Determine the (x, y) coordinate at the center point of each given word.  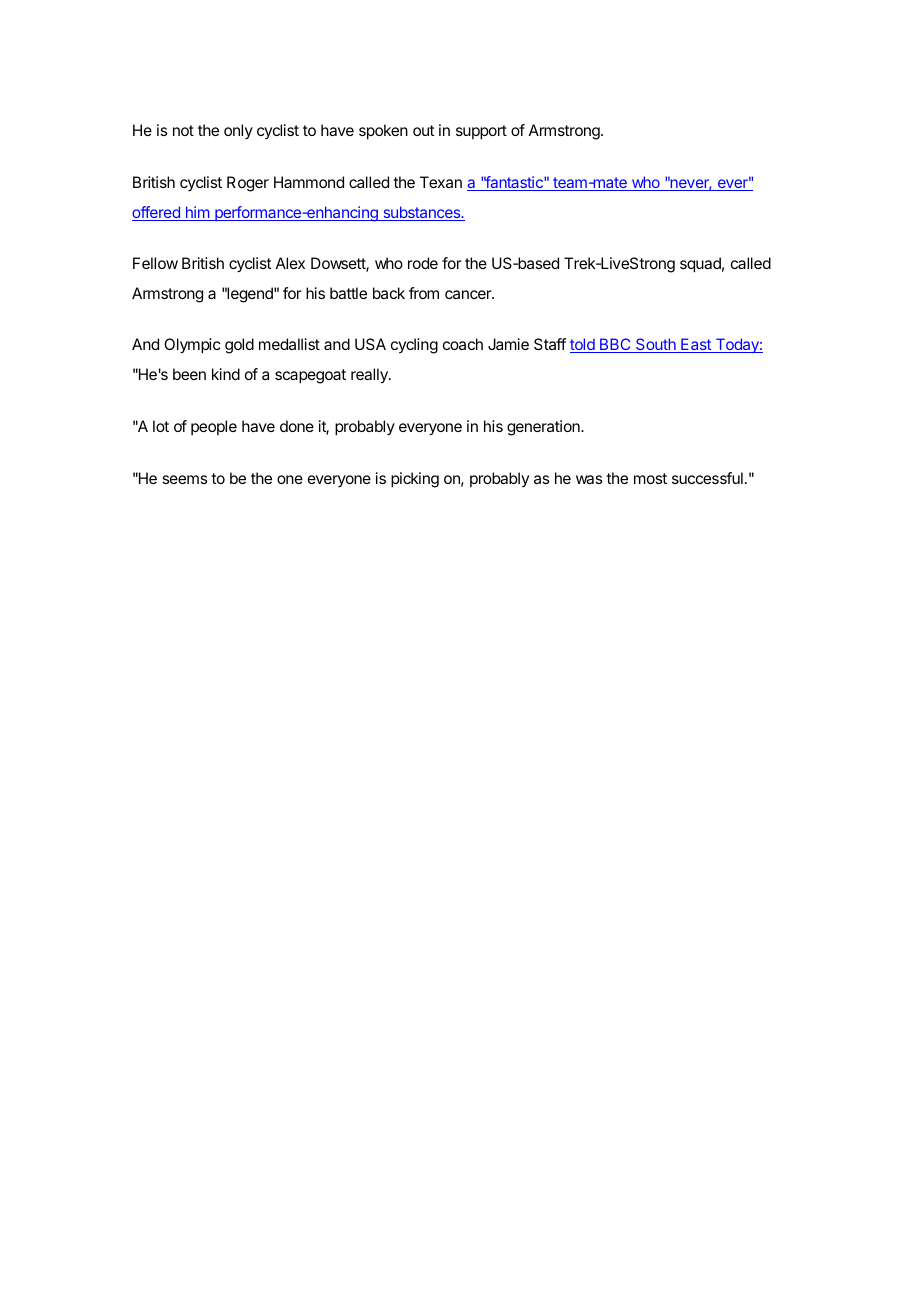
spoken (383, 132)
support (481, 132)
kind (226, 374)
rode (423, 263)
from (424, 293)
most (650, 478)
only (238, 131)
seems (184, 479)
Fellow (155, 263)
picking (415, 480)
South (656, 345)
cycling (414, 346)
